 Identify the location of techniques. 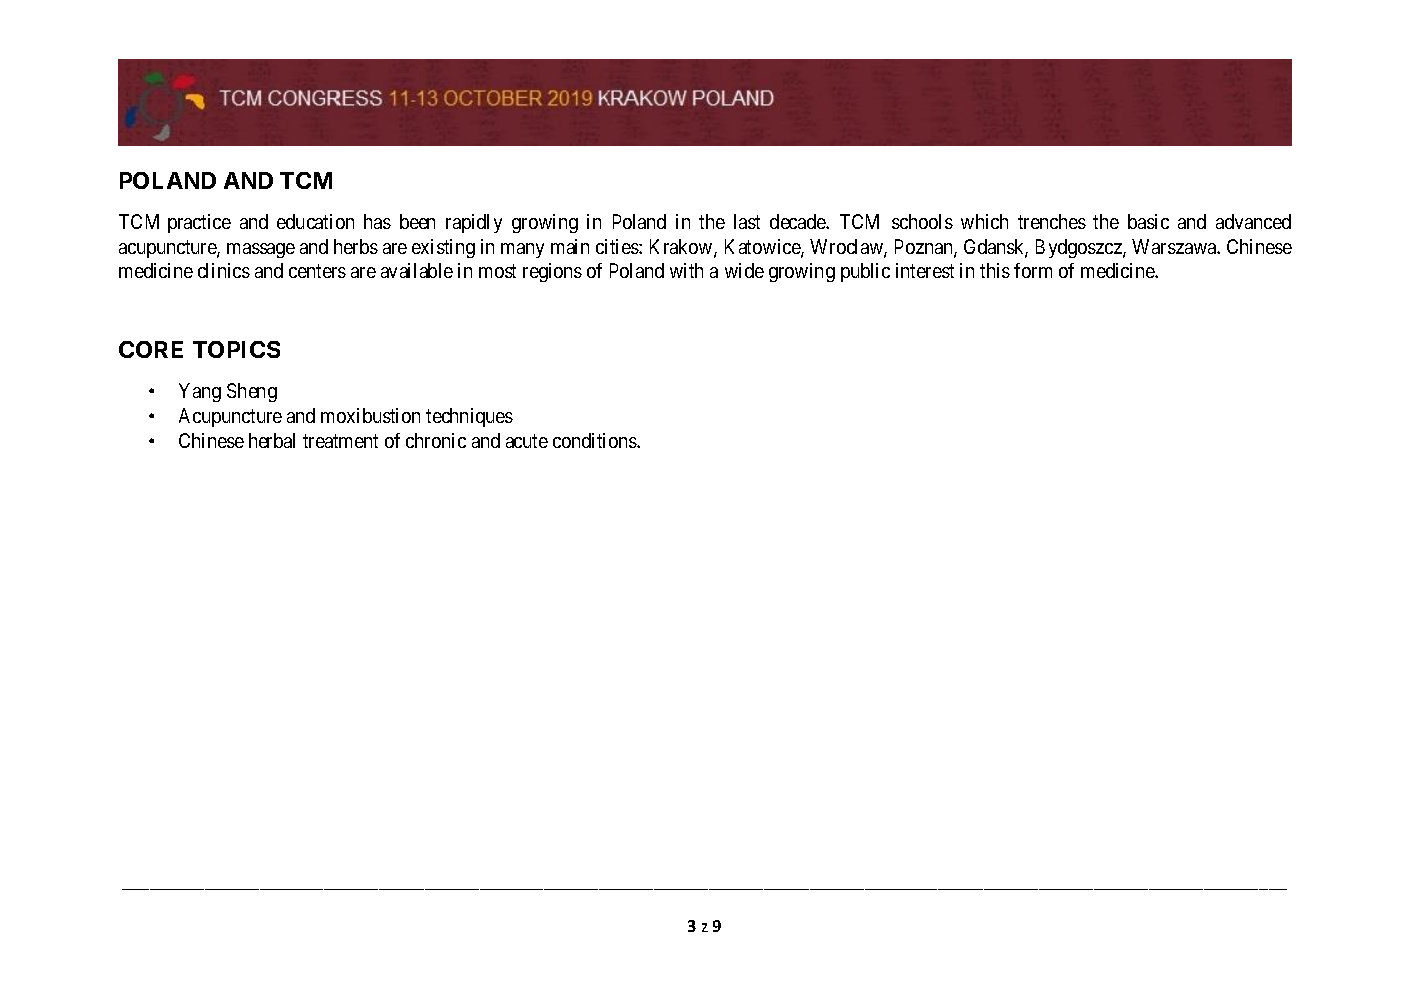
(469, 417).
